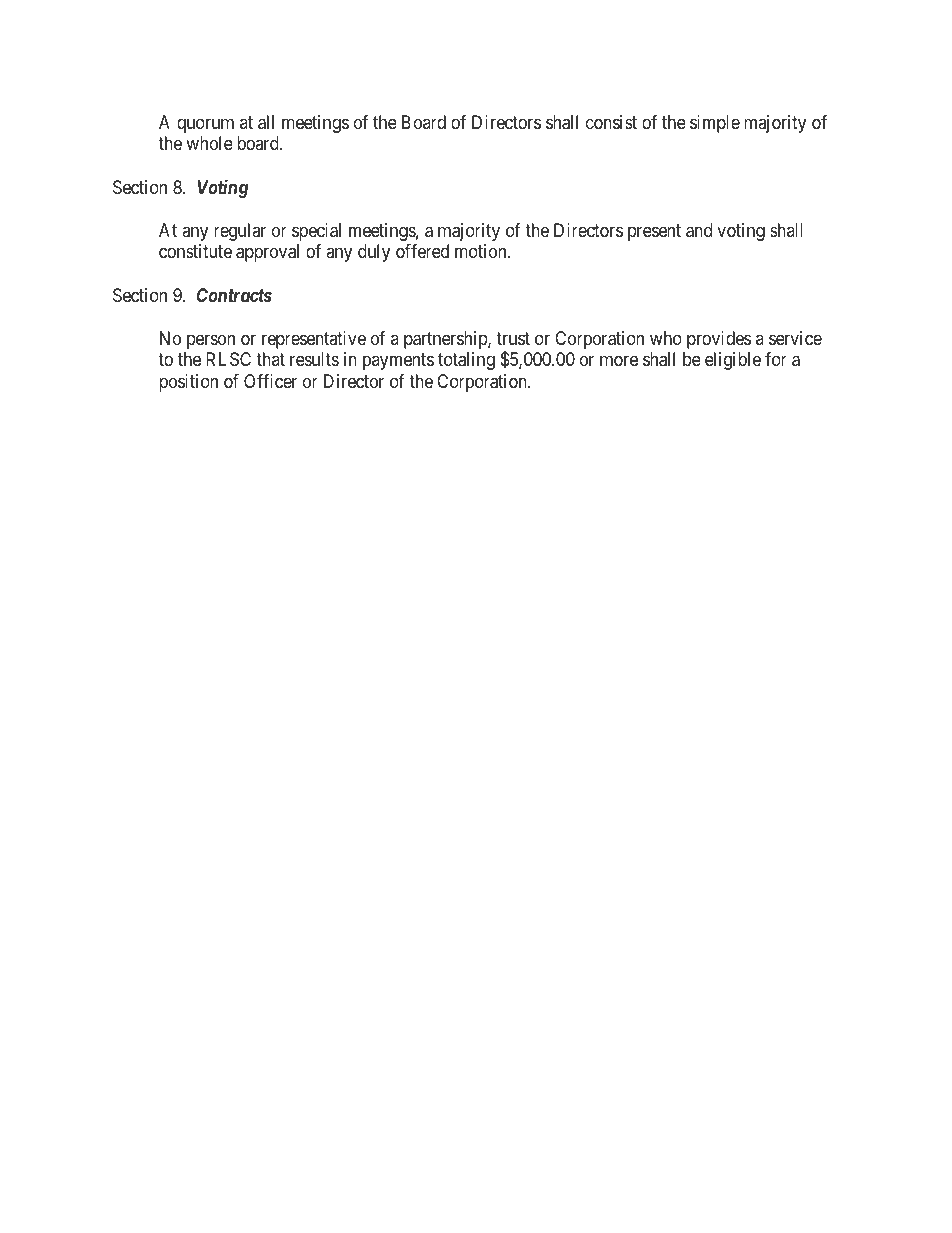 This screenshot has height=1233, width=952. I want to click on simple, so click(715, 124).
